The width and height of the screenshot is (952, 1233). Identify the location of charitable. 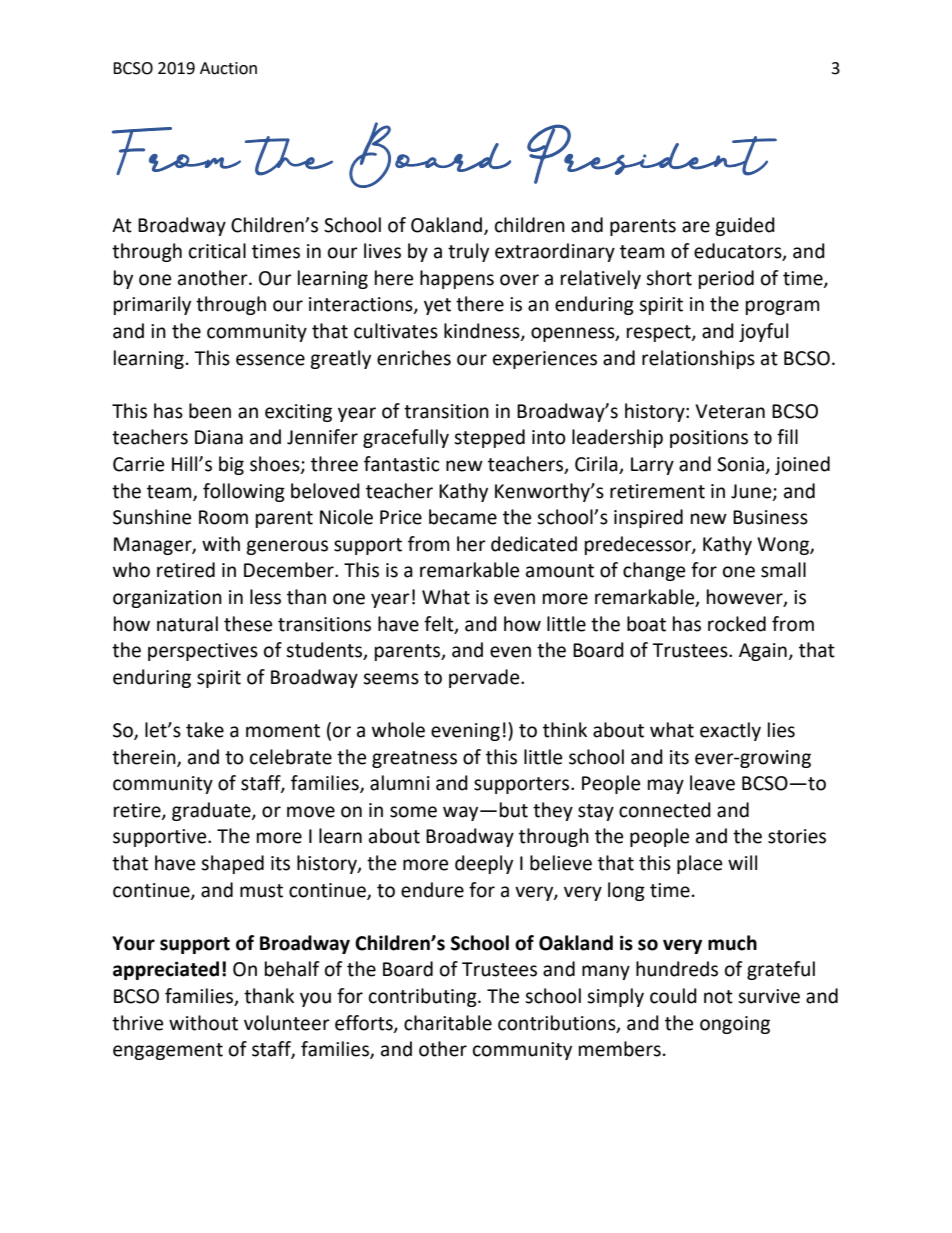
(448, 1023).
